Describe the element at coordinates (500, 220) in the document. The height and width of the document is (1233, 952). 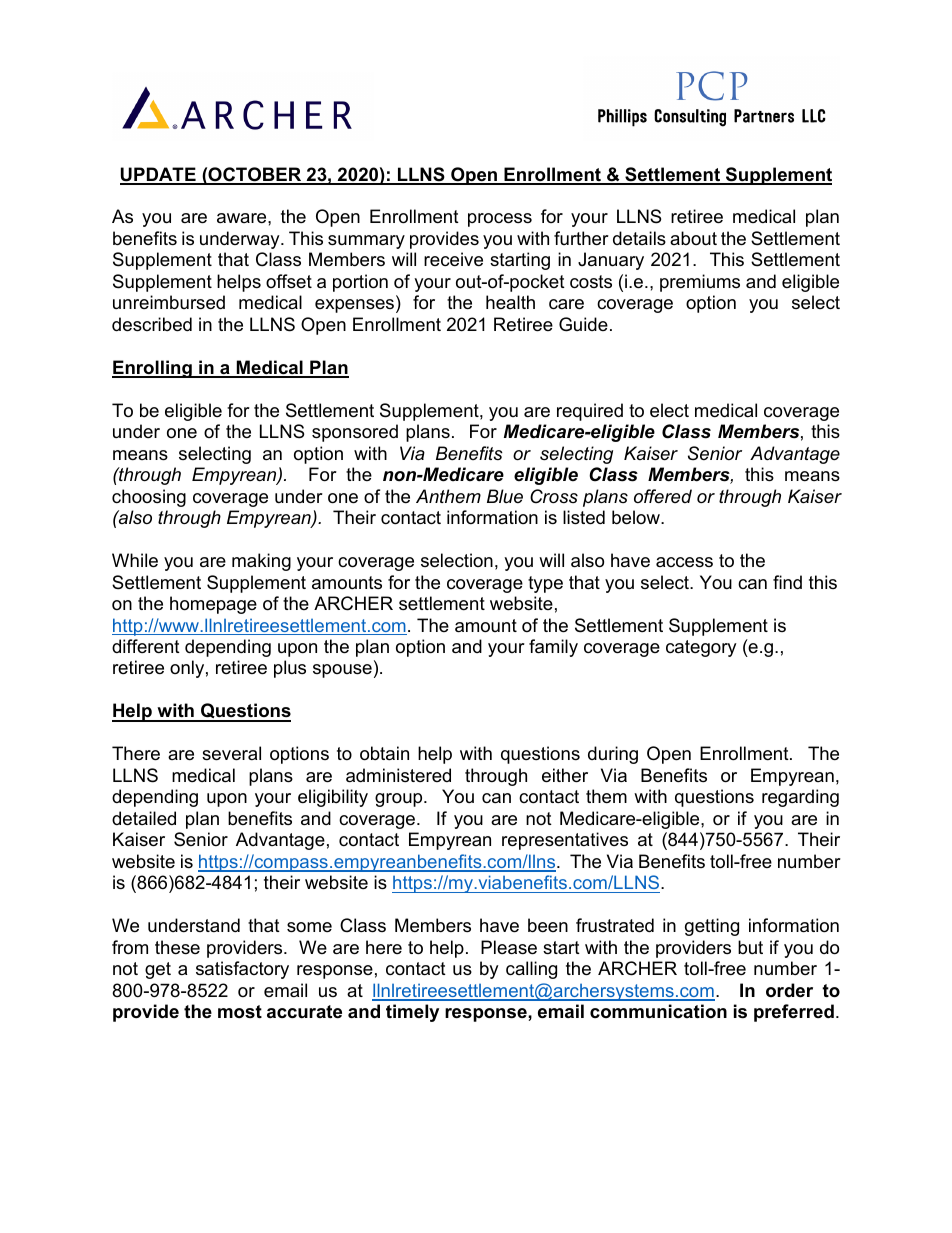
I see `process` at that location.
